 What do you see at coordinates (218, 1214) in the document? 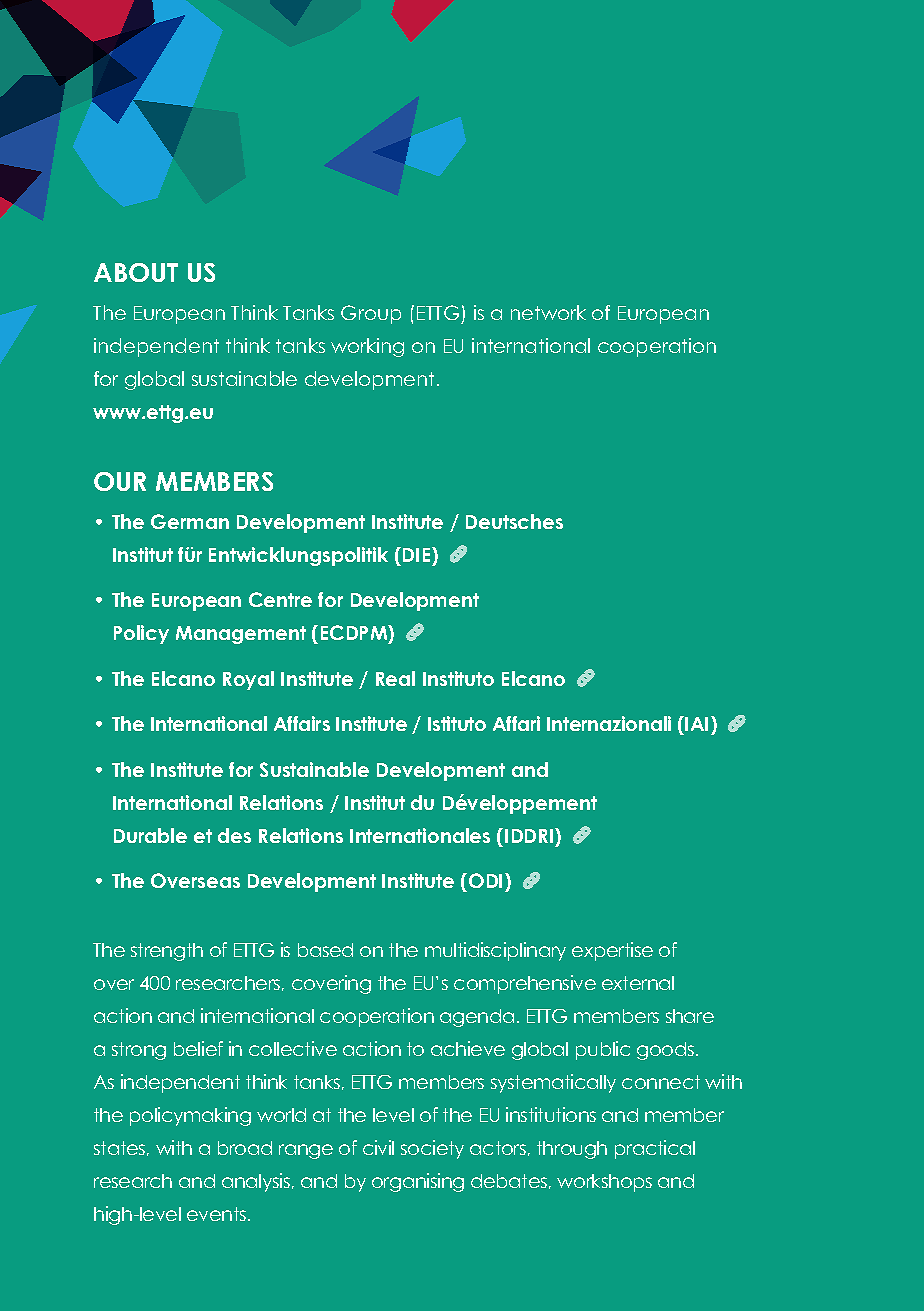
I see `events` at bounding box center [218, 1214].
